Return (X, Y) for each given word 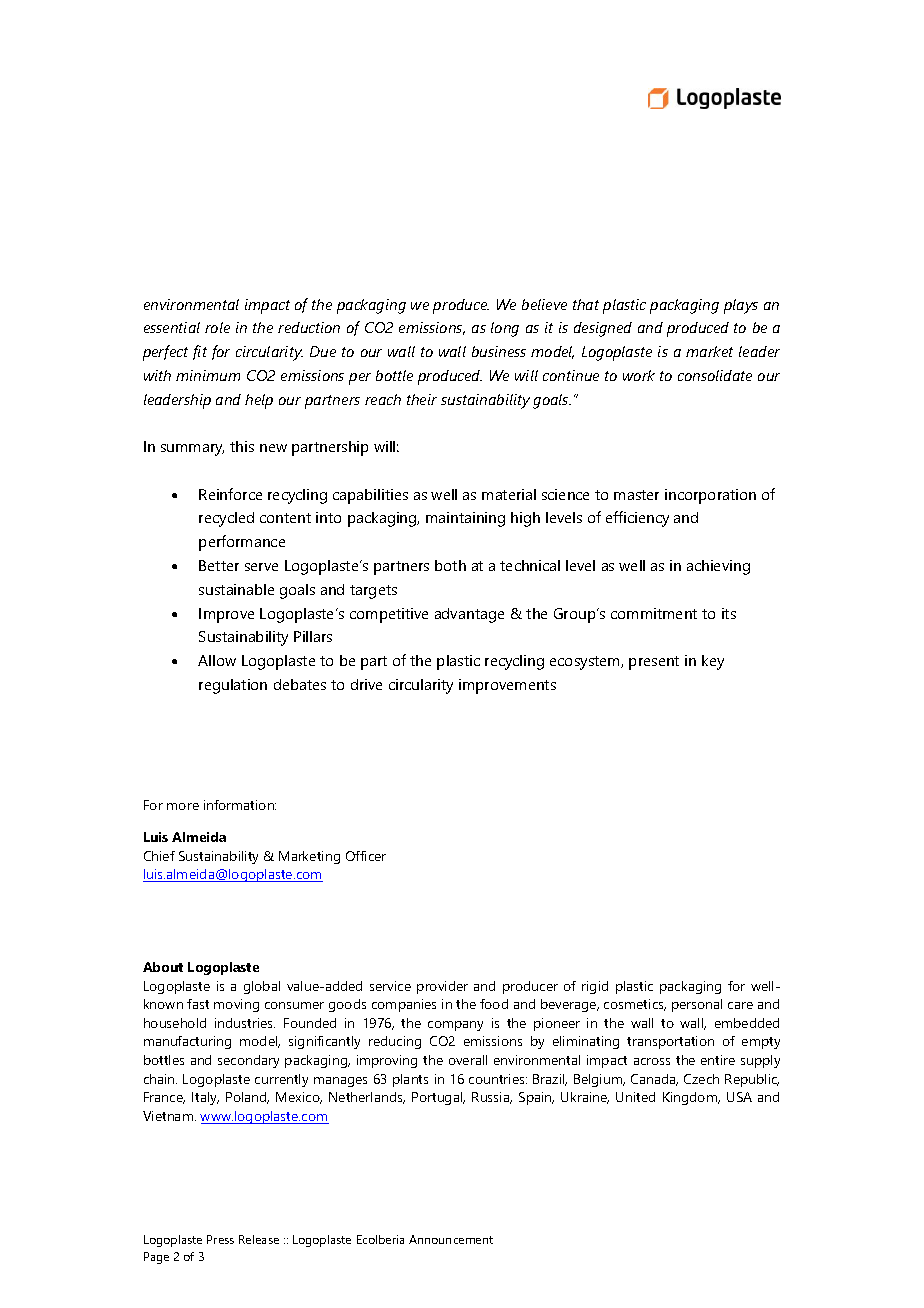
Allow (217, 660)
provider (442, 987)
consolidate (715, 375)
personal (697, 1005)
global (262, 987)
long (505, 329)
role (217, 327)
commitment (654, 613)
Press (220, 1239)
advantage (469, 615)
